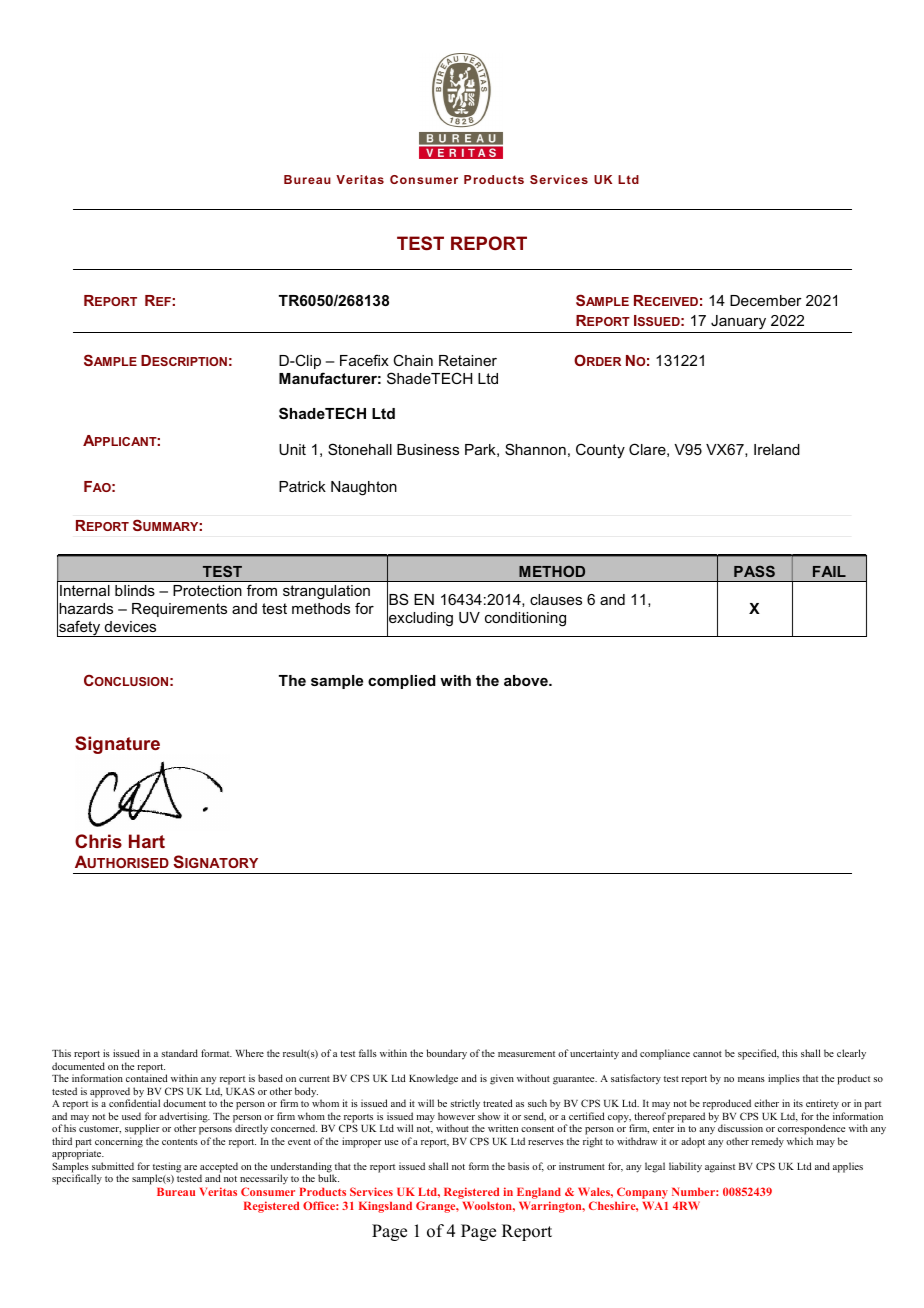  Describe the element at coordinates (527, 680) in the screenshot. I see `above` at that location.
